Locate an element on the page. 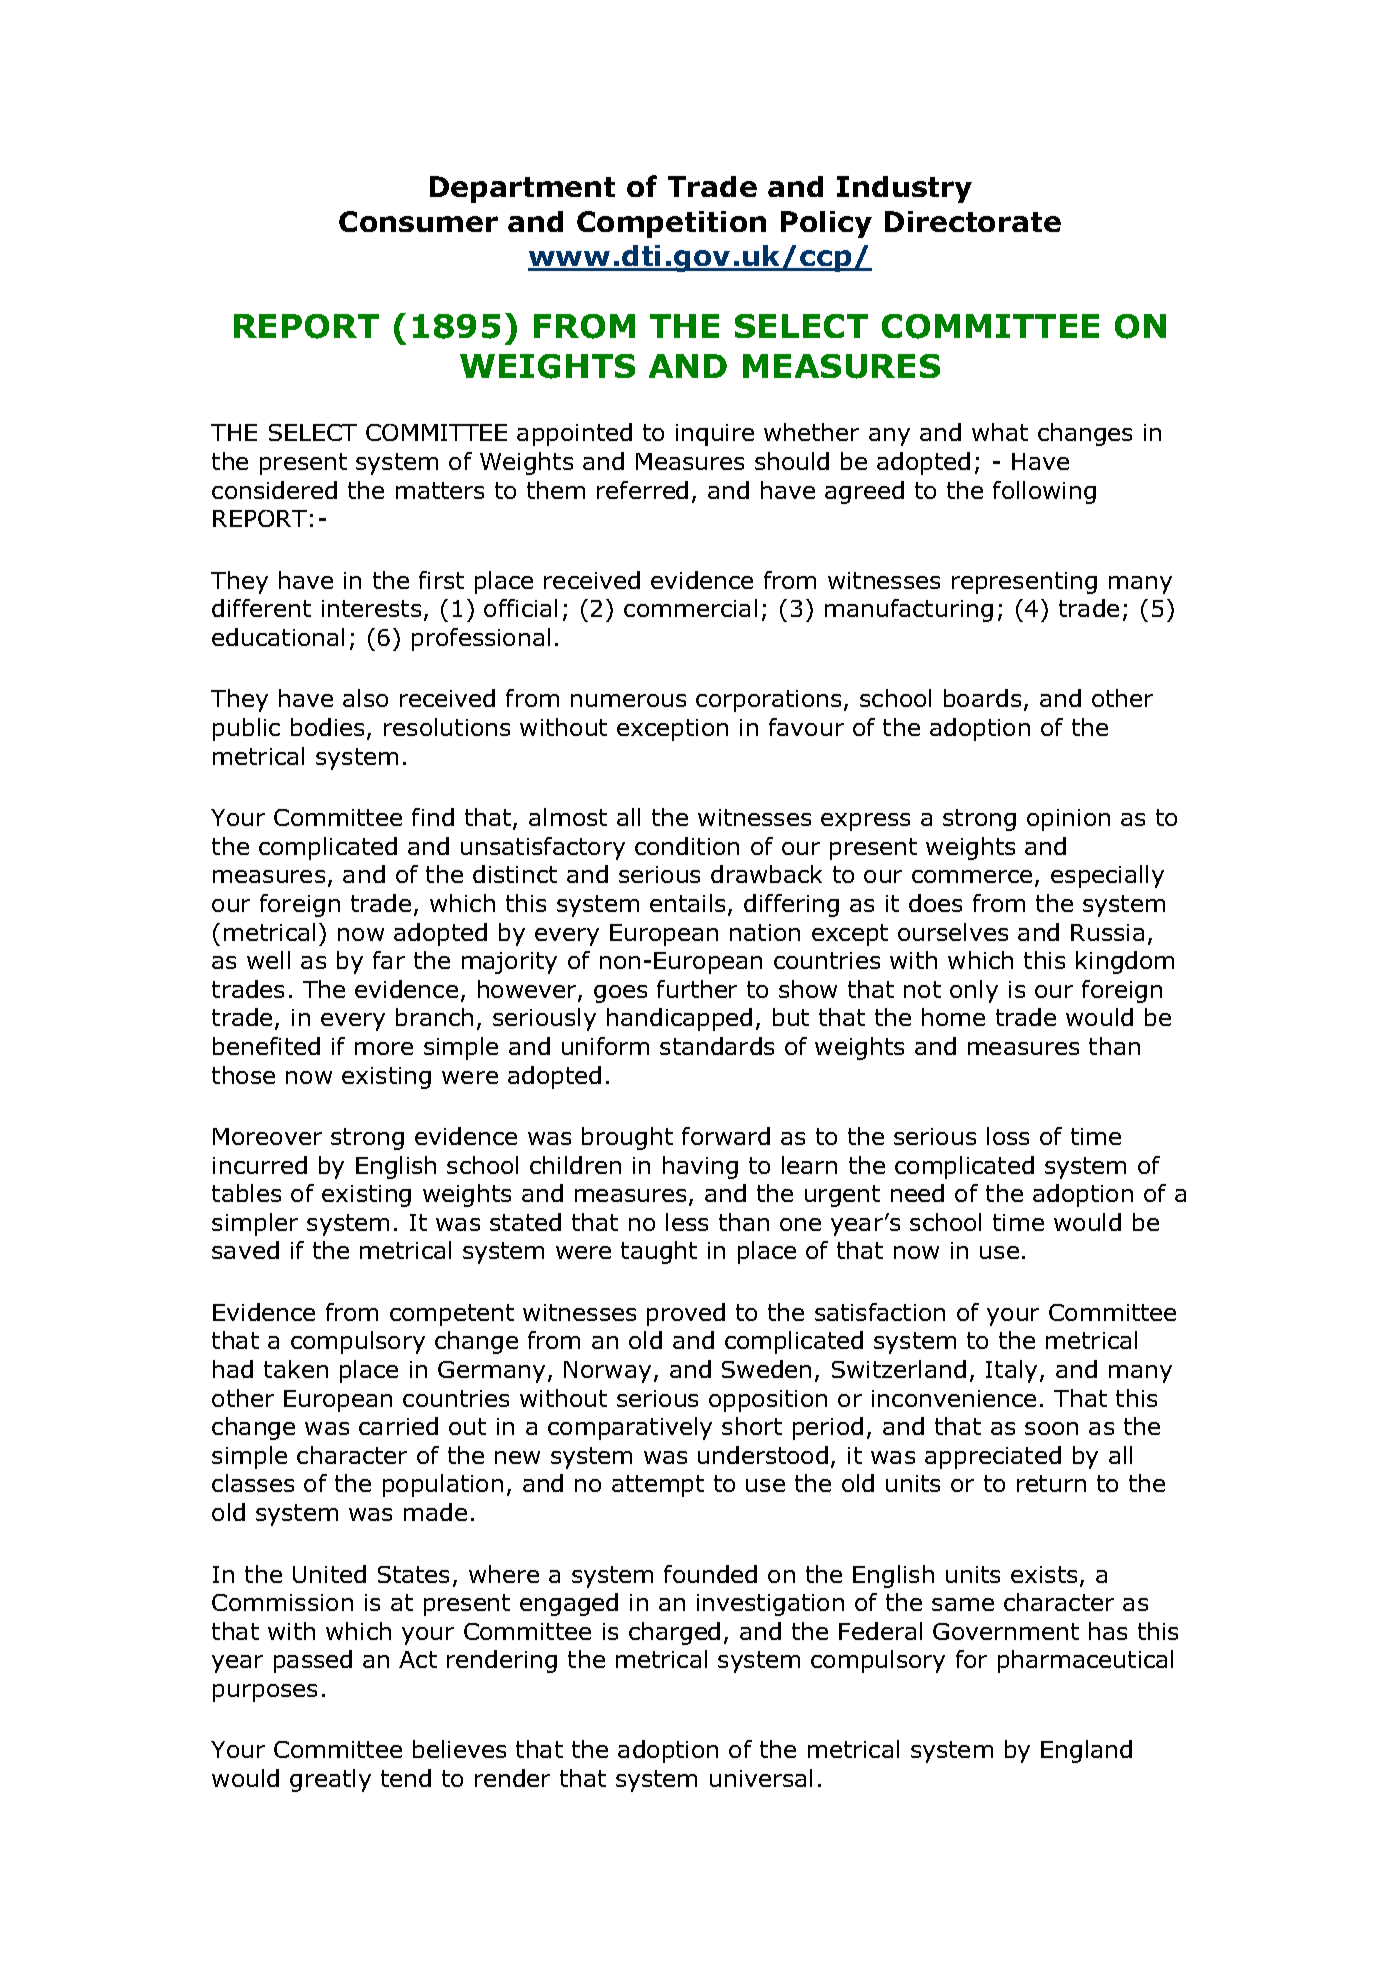 The height and width of the page is (1981, 1400). further is located at coordinates (697, 989).
